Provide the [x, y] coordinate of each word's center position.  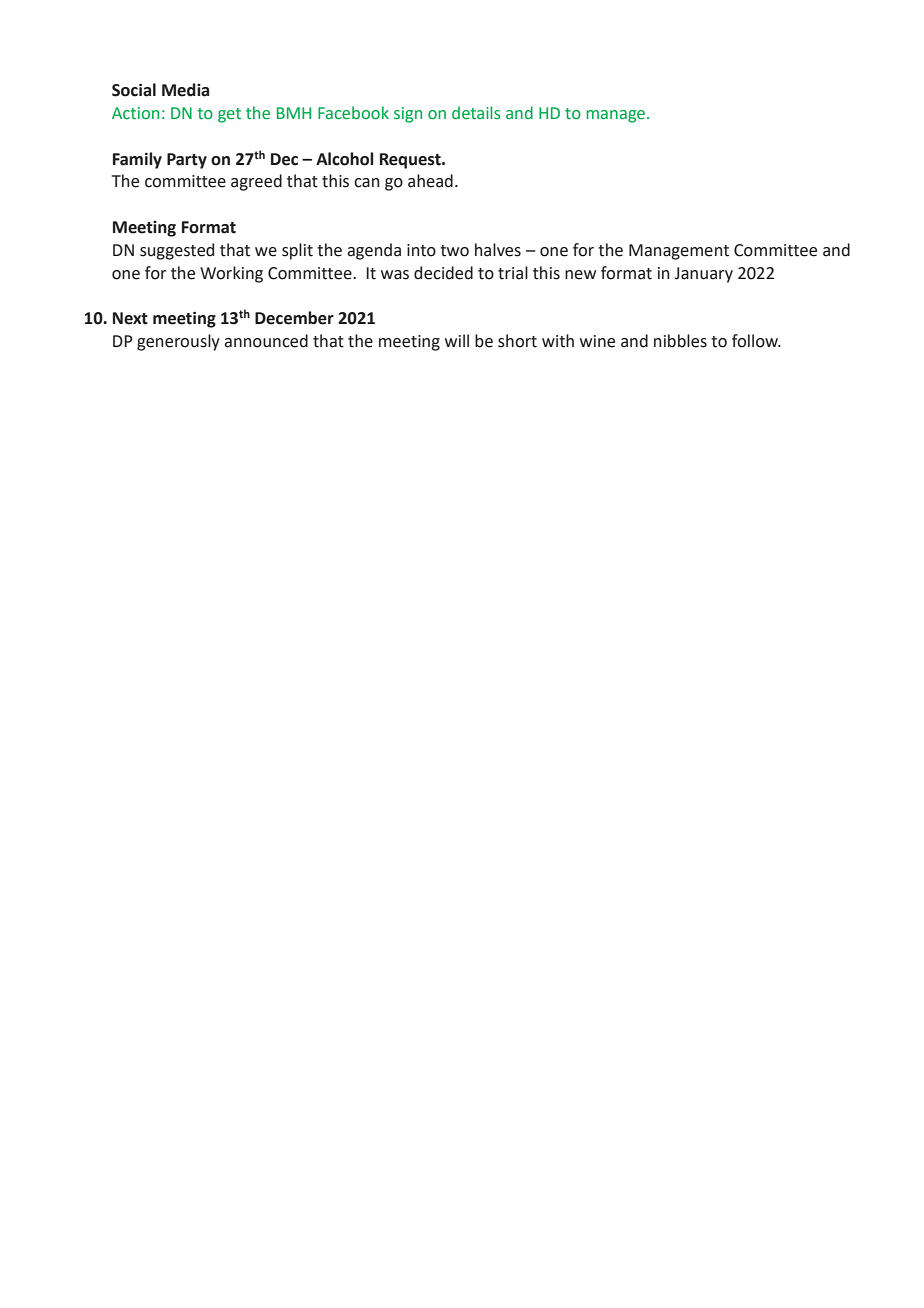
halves [498, 250]
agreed [256, 182]
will [457, 340]
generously [178, 342]
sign [408, 115]
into [421, 250]
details [476, 113]
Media [185, 90]
